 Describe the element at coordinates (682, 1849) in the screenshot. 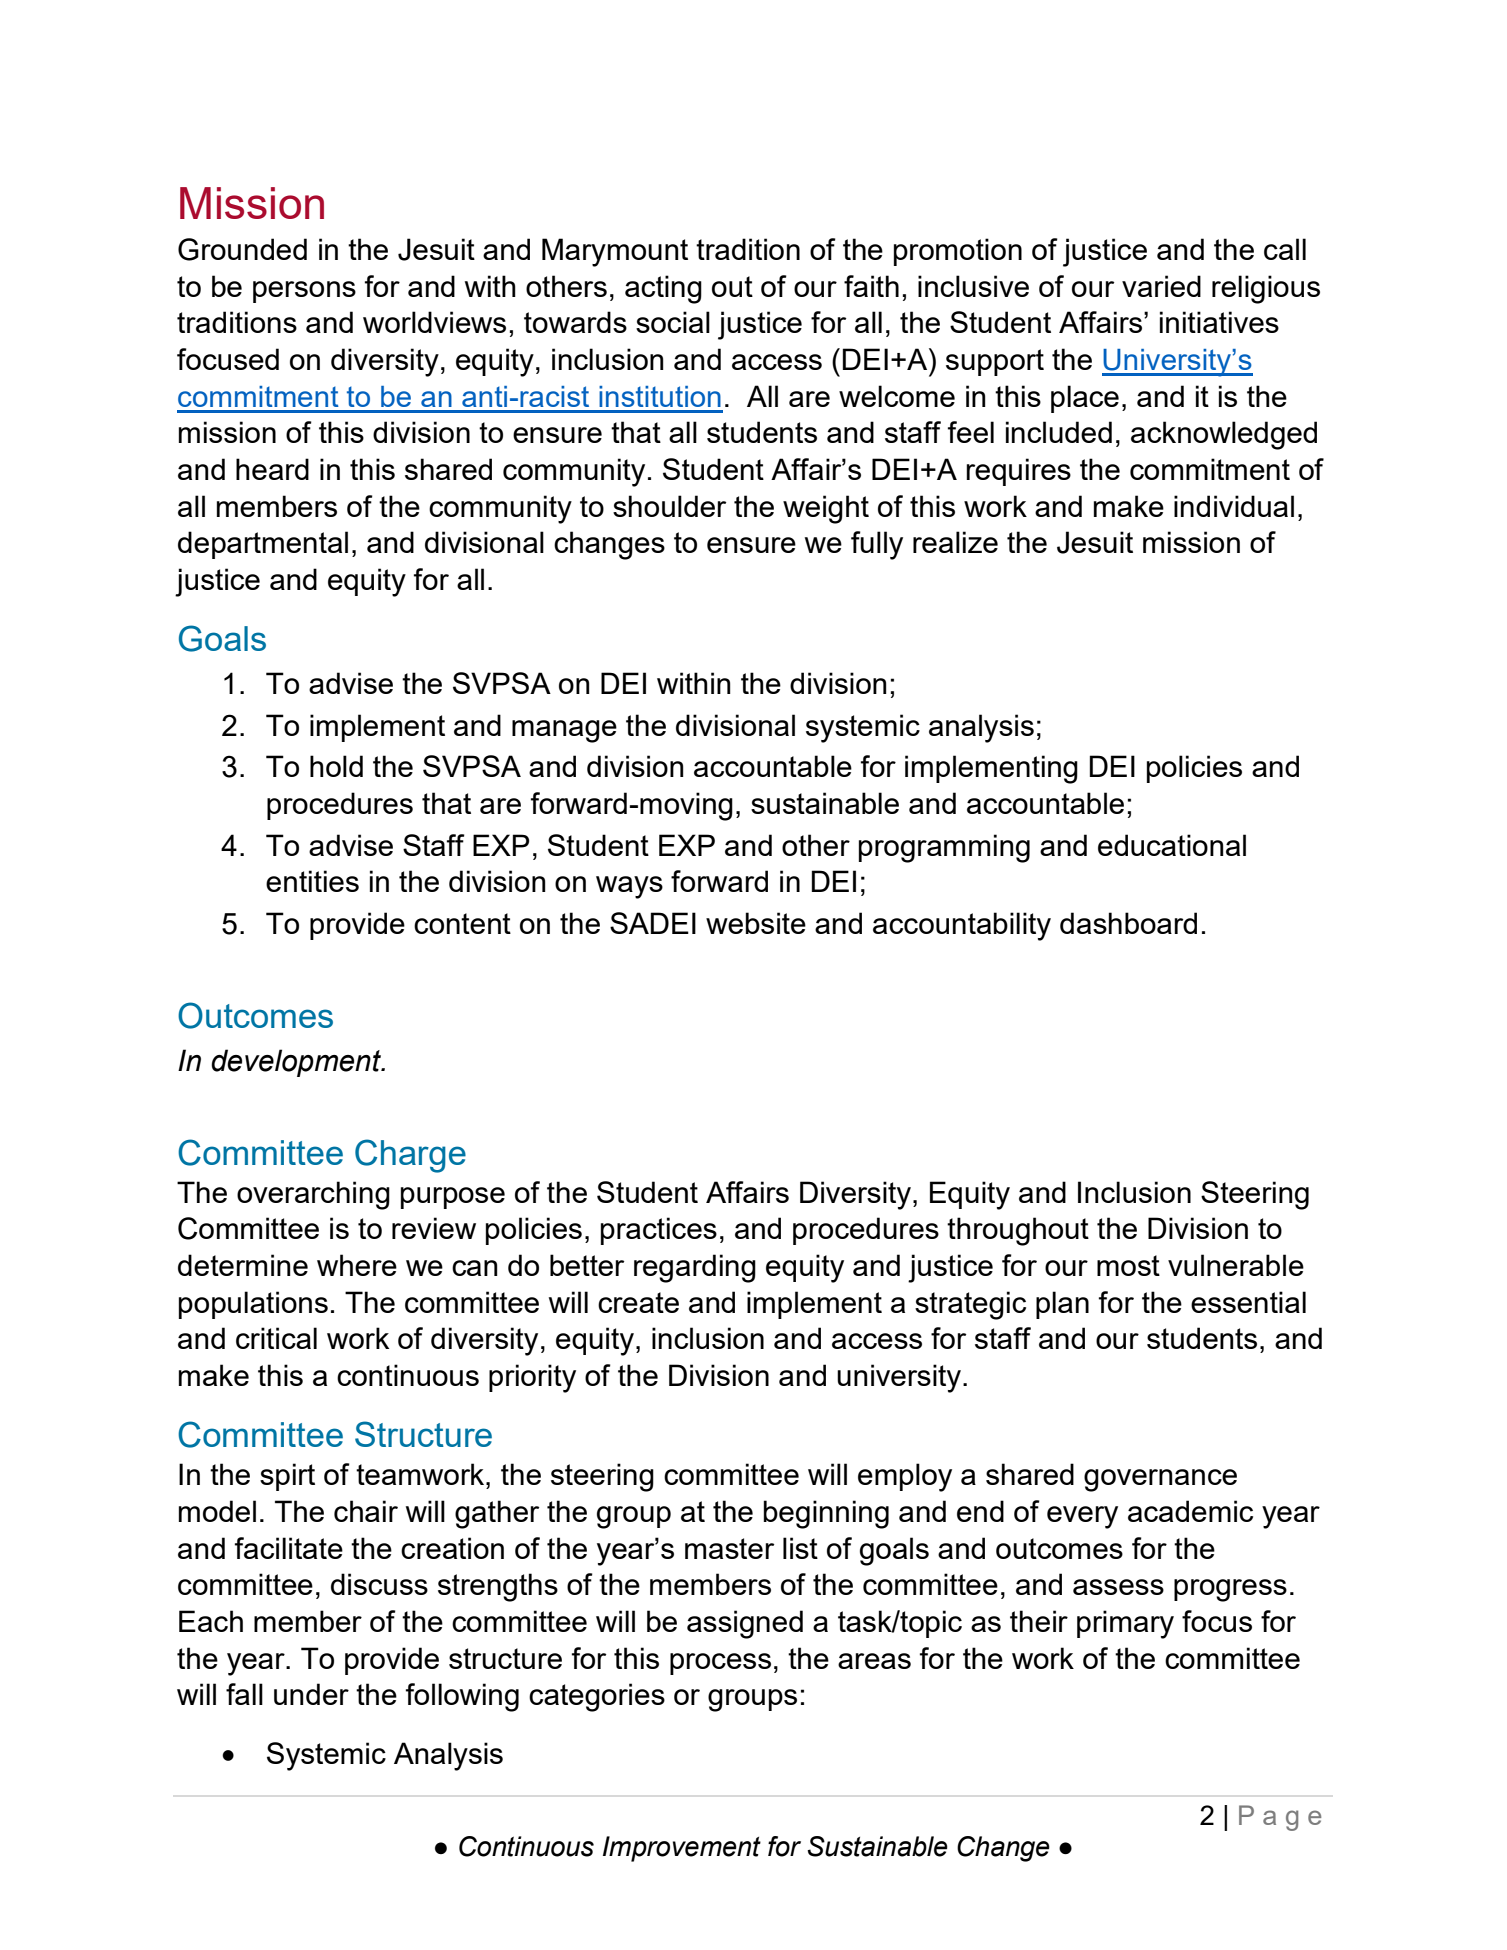

I see `Improvement` at that location.
